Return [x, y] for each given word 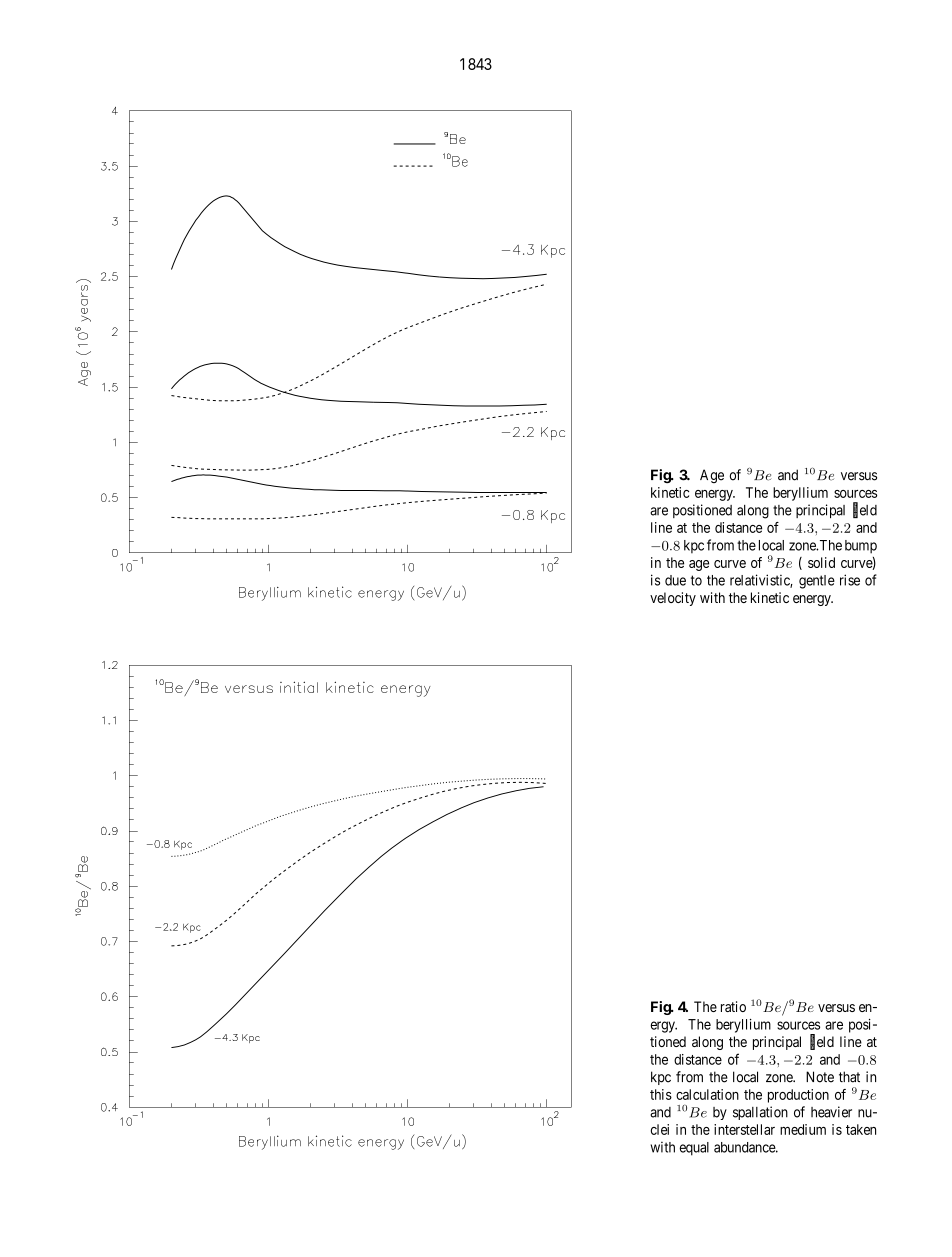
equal [694, 1149]
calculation [707, 1094]
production [798, 1096]
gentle [817, 582]
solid [821, 562]
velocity [673, 599]
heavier [831, 1112]
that [849, 1077]
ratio [733, 1006]
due [675, 580]
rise [850, 580]
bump [861, 547]
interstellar [744, 1129]
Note [820, 1077]
